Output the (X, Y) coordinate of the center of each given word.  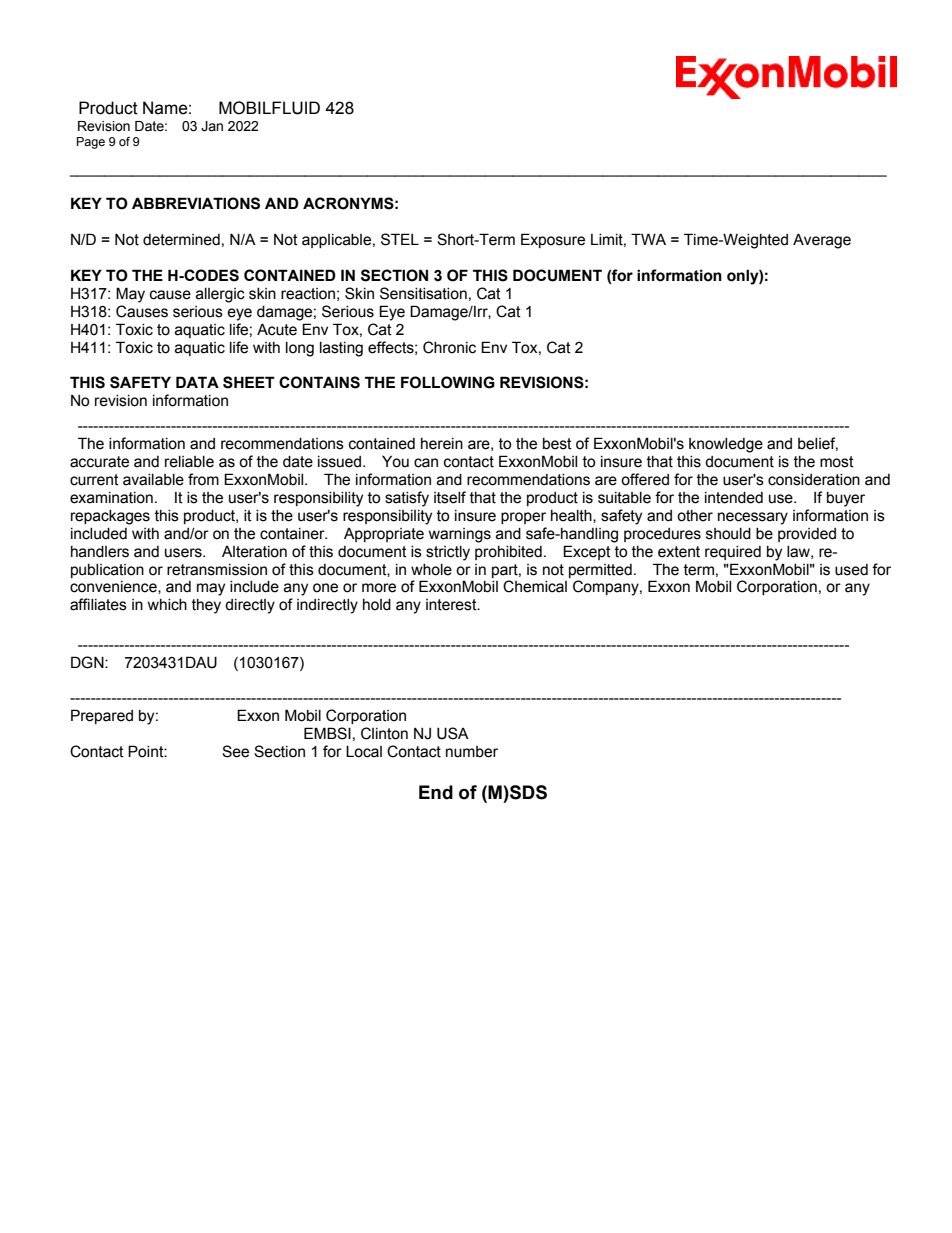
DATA (197, 382)
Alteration (254, 552)
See (235, 751)
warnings (460, 535)
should (728, 534)
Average (822, 241)
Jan (212, 126)
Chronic (449, 347)
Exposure (553, 240)
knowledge (726, 445)
